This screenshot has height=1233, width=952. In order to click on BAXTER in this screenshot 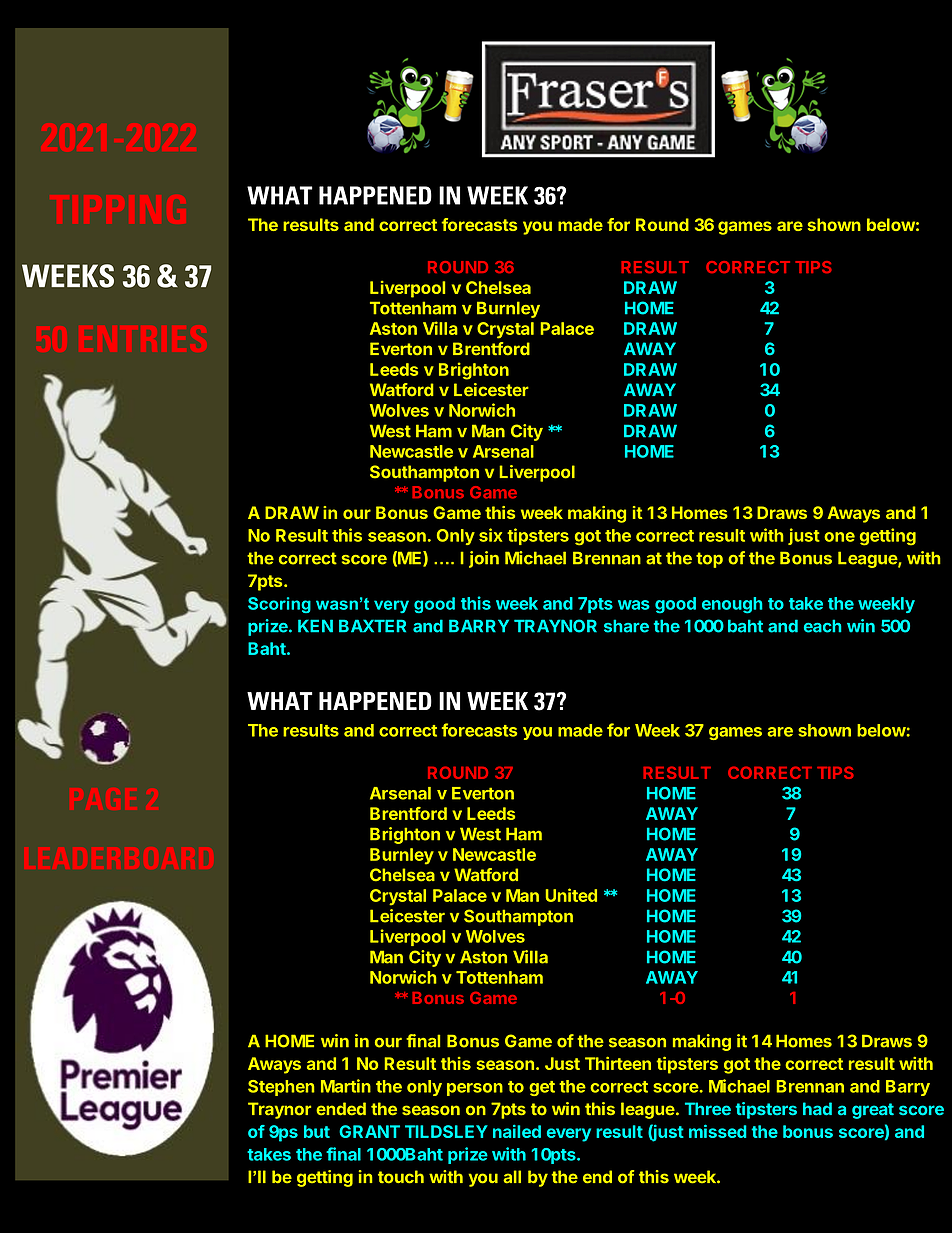, I will do `click(372, 626)`.
